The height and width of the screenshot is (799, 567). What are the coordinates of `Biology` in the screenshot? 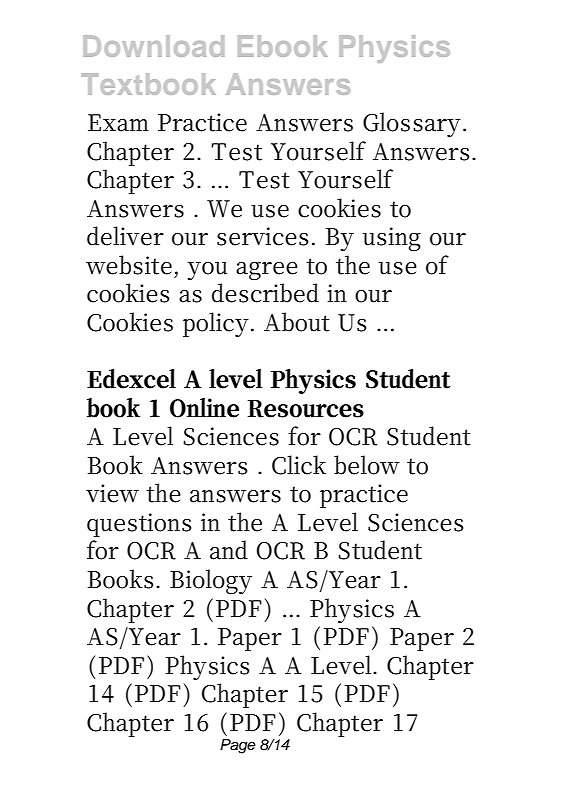 It's located at (211, 581).
